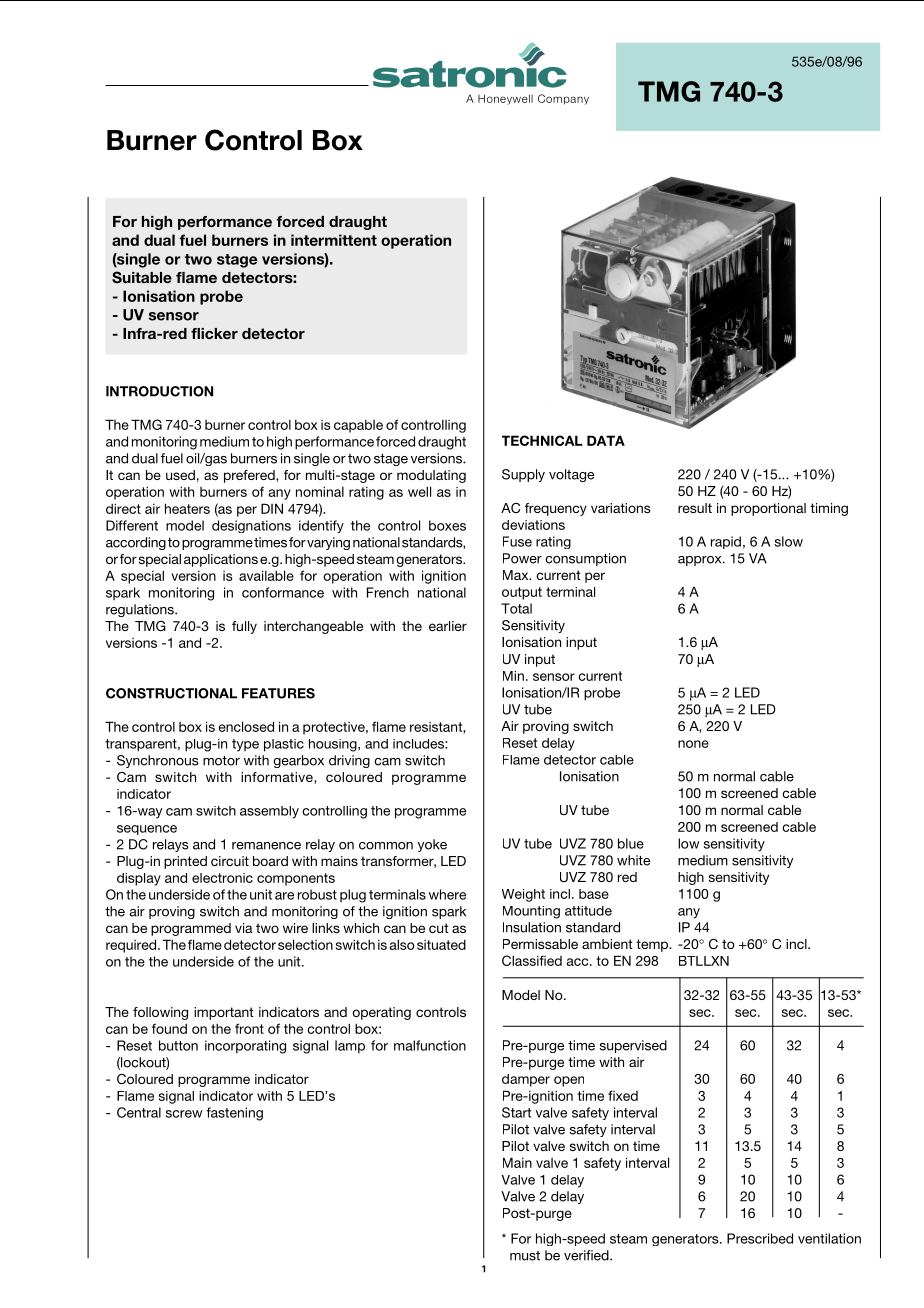  Describe the element at coordinates (171, 693) in the screenshot. I see `CONSTRUCTIONAL` at that location.
